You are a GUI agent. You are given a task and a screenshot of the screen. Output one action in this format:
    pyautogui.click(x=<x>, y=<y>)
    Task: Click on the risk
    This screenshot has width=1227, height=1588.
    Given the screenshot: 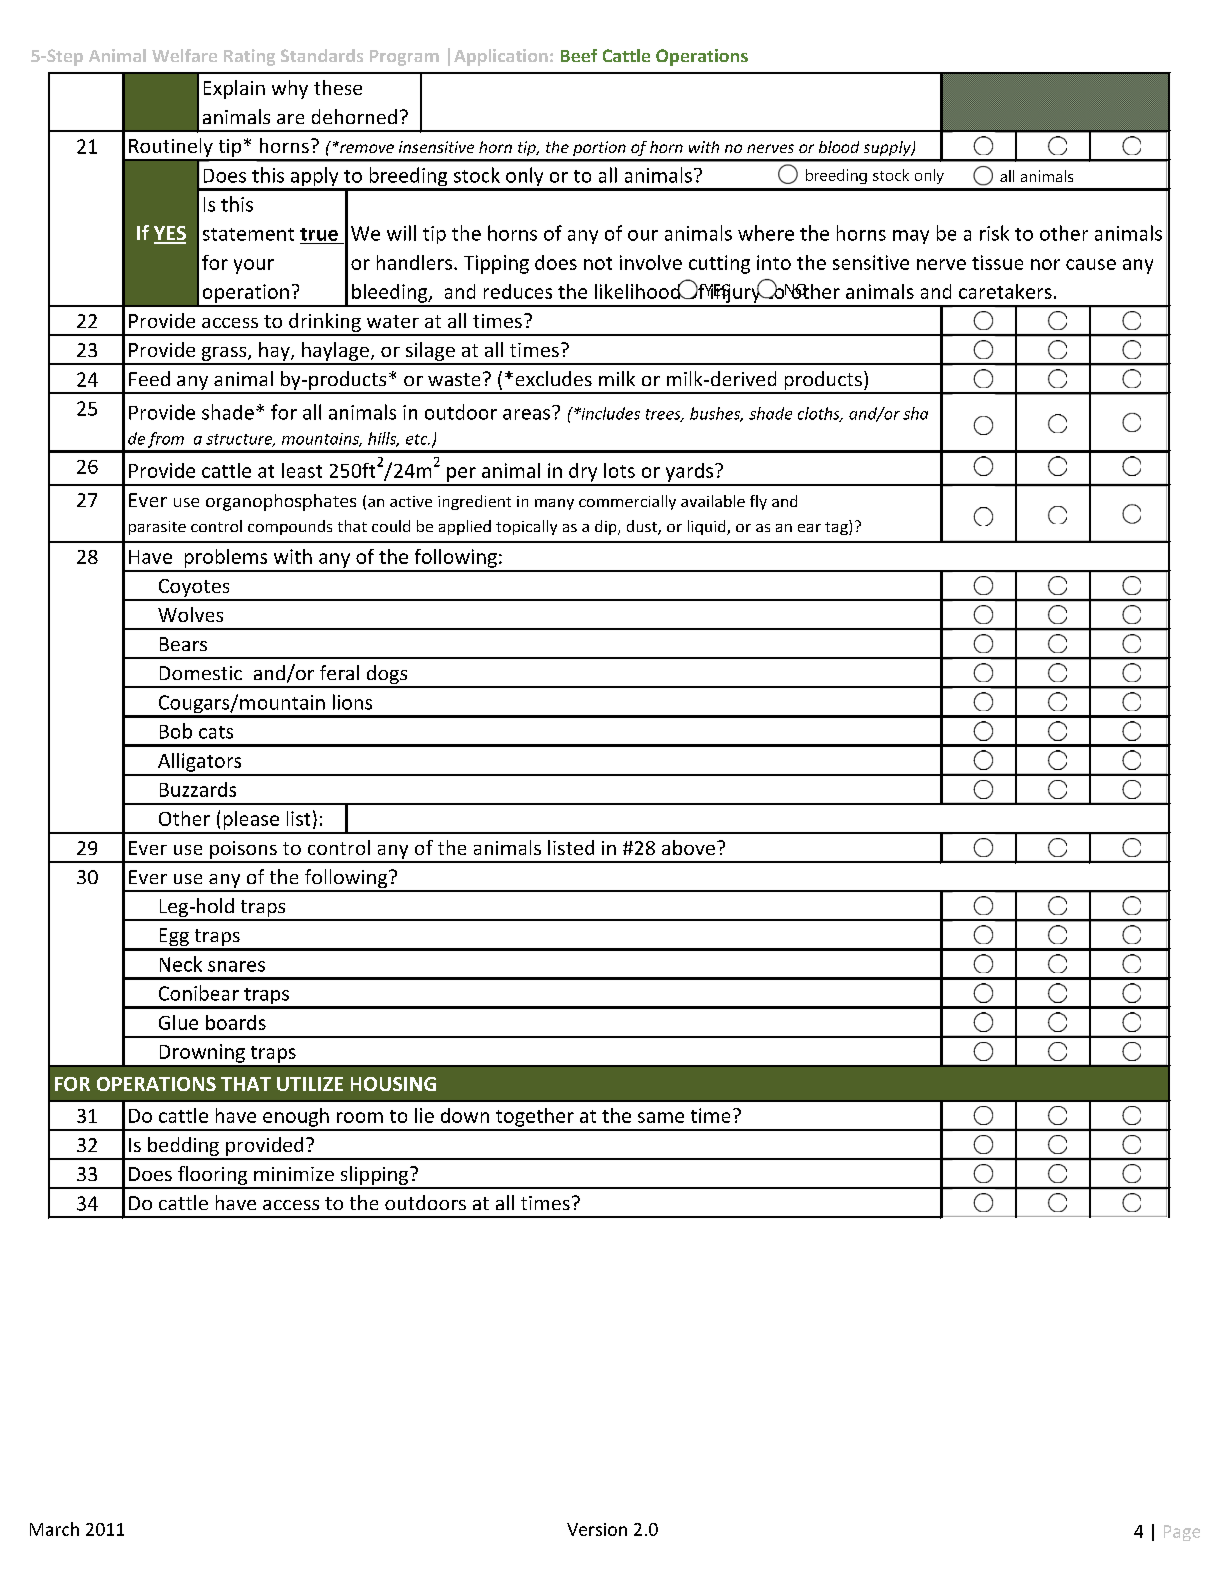 What is the action you would take?
    pyautogui.click(x=994, y=233)
